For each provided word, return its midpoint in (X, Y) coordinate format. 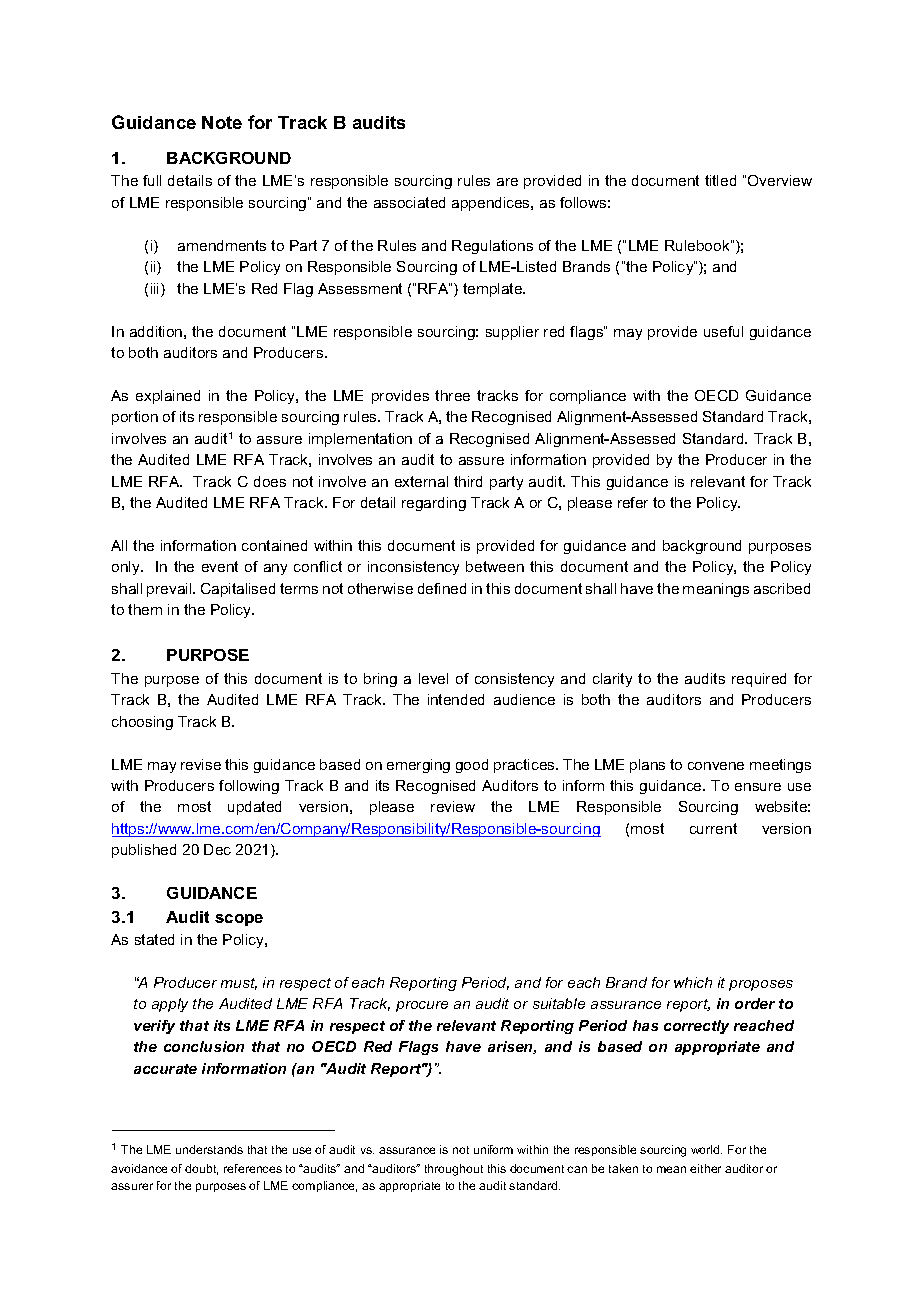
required (759, 680)
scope (239, 920)
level (433, 678)
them (145, 609)
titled (720, 180)
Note (222, 122)
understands (209, 1149)
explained (168, 397)
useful (723, 331)
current (713, 828)
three (452, 395)
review (453, 806)
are (507, 182)
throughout (454, 1170)
